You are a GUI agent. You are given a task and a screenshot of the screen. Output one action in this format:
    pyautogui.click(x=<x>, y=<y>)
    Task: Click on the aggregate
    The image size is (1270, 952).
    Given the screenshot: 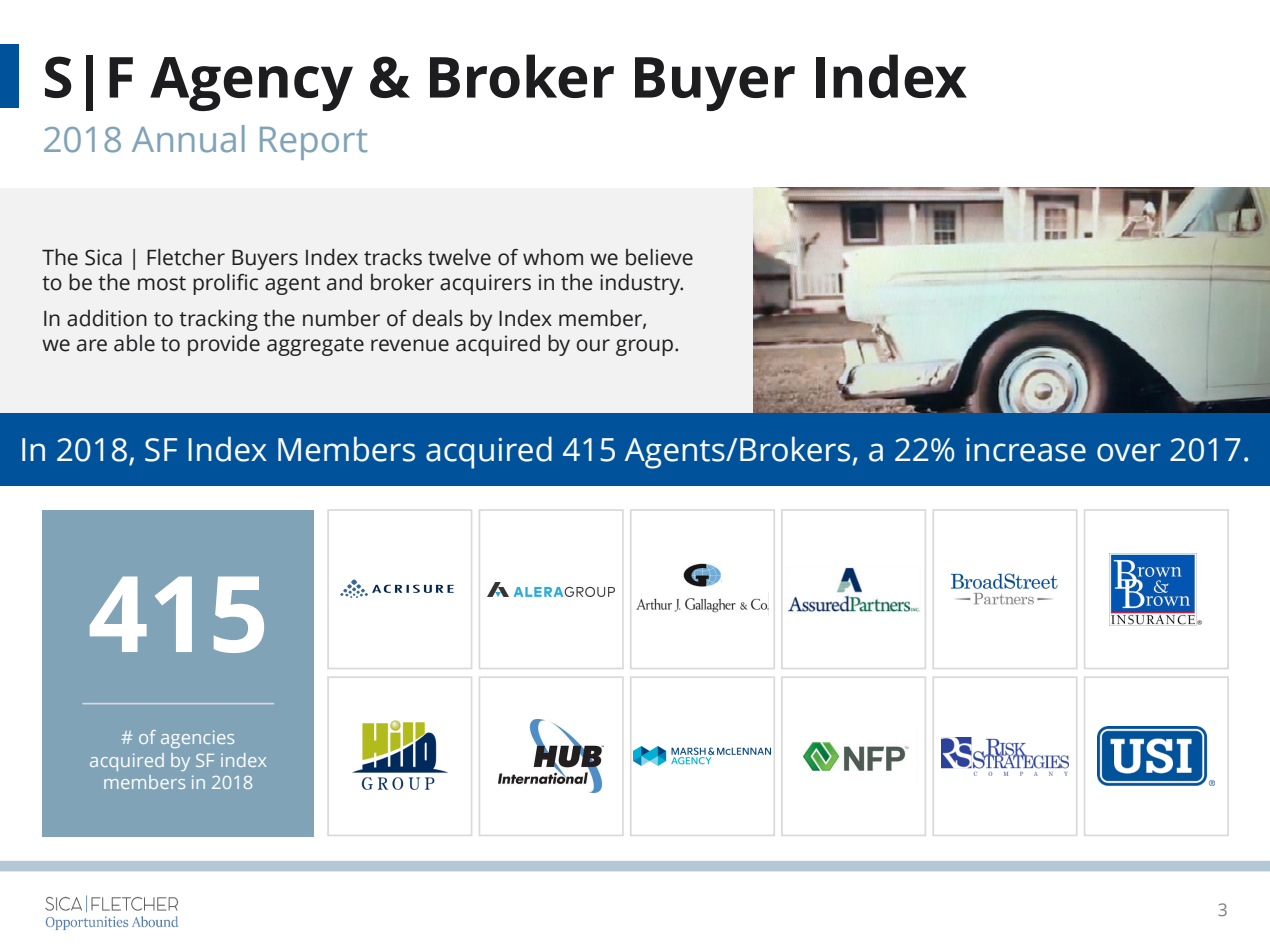 What is the action you would take?
    pyautogui.click(x=315, y=346)
